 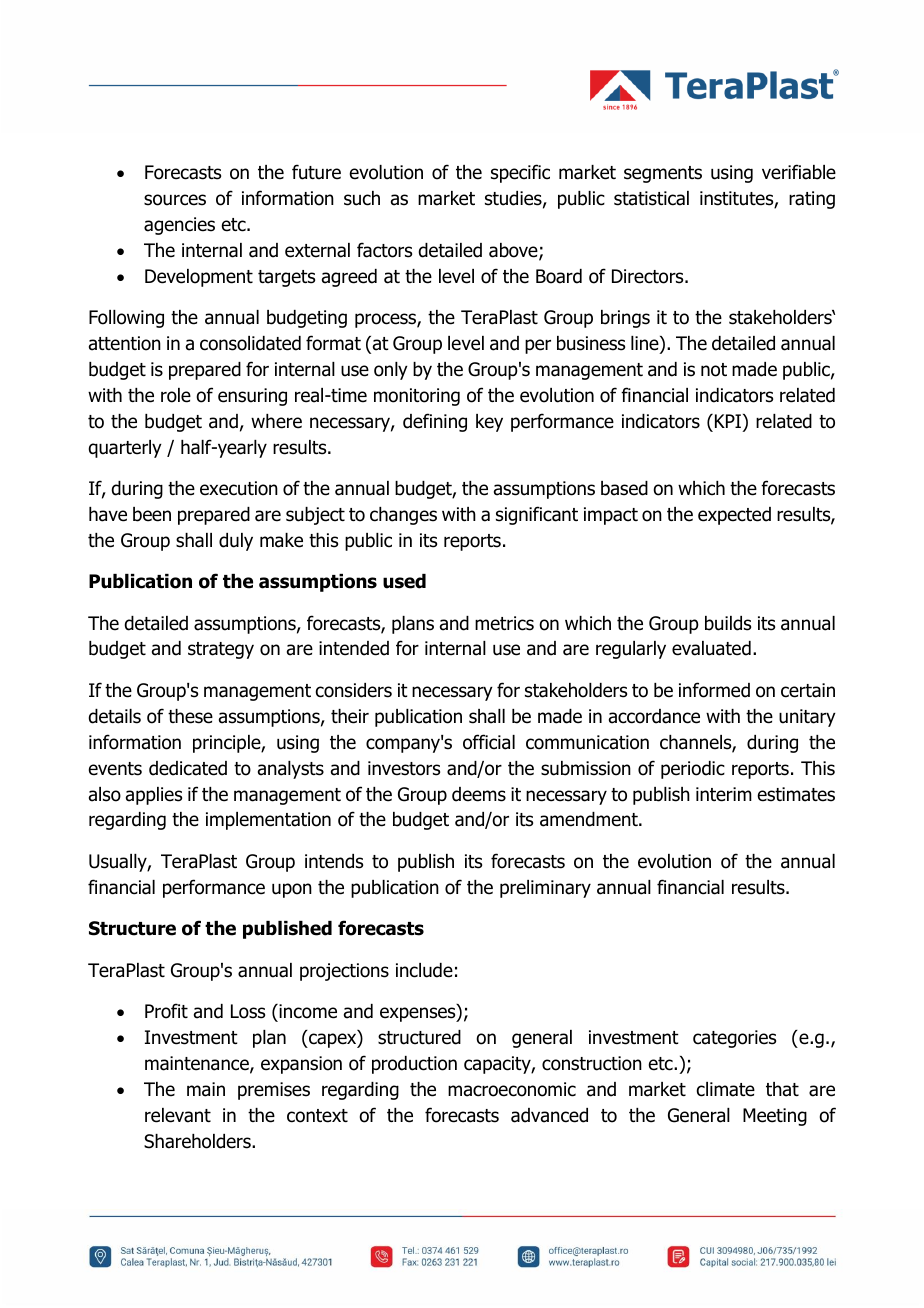 What do you see at coordinates (711, 648) in the document?
I see `evaluated` at bounding box center [711, 648].
